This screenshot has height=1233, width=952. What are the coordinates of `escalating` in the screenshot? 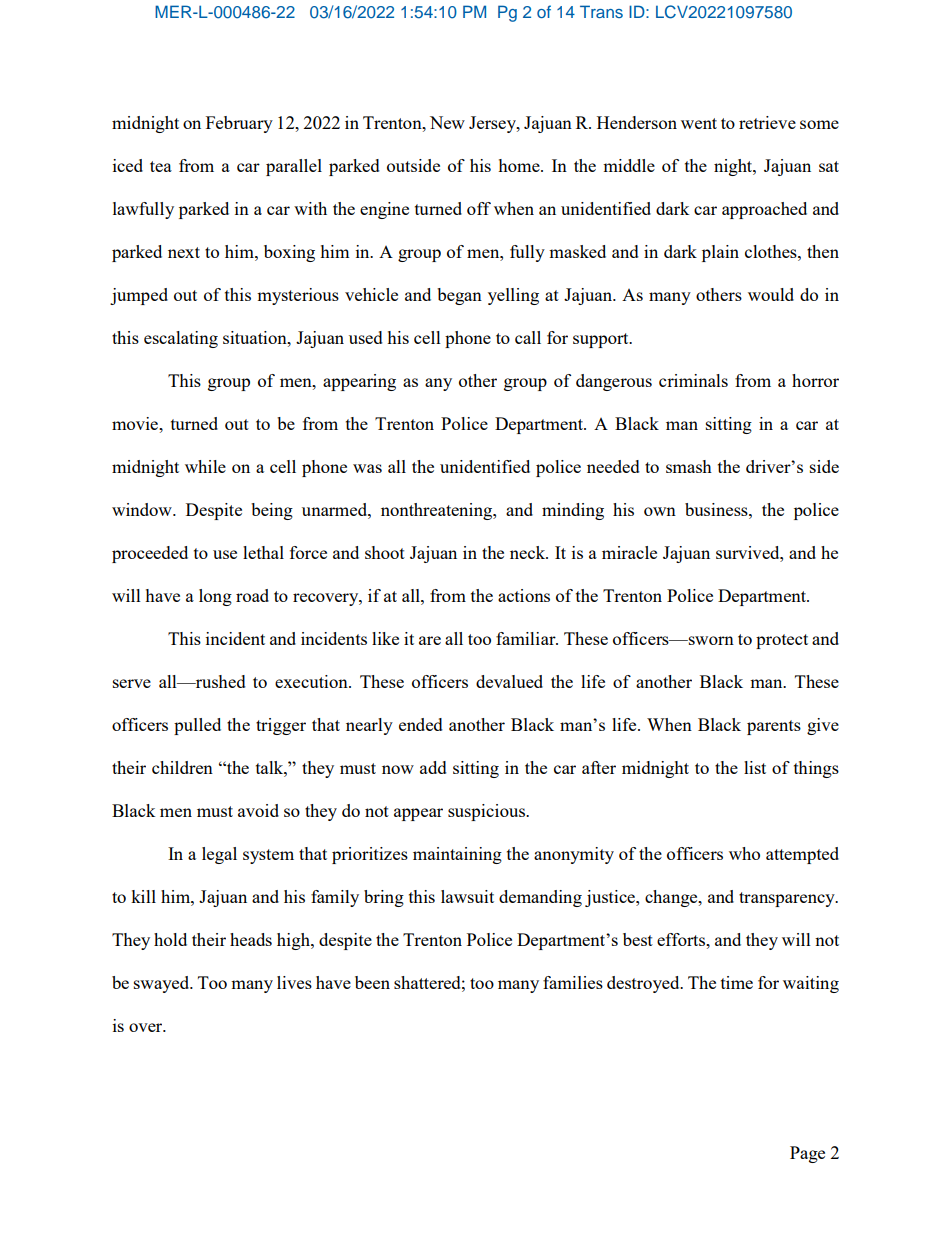 It's located at (181, 339).
